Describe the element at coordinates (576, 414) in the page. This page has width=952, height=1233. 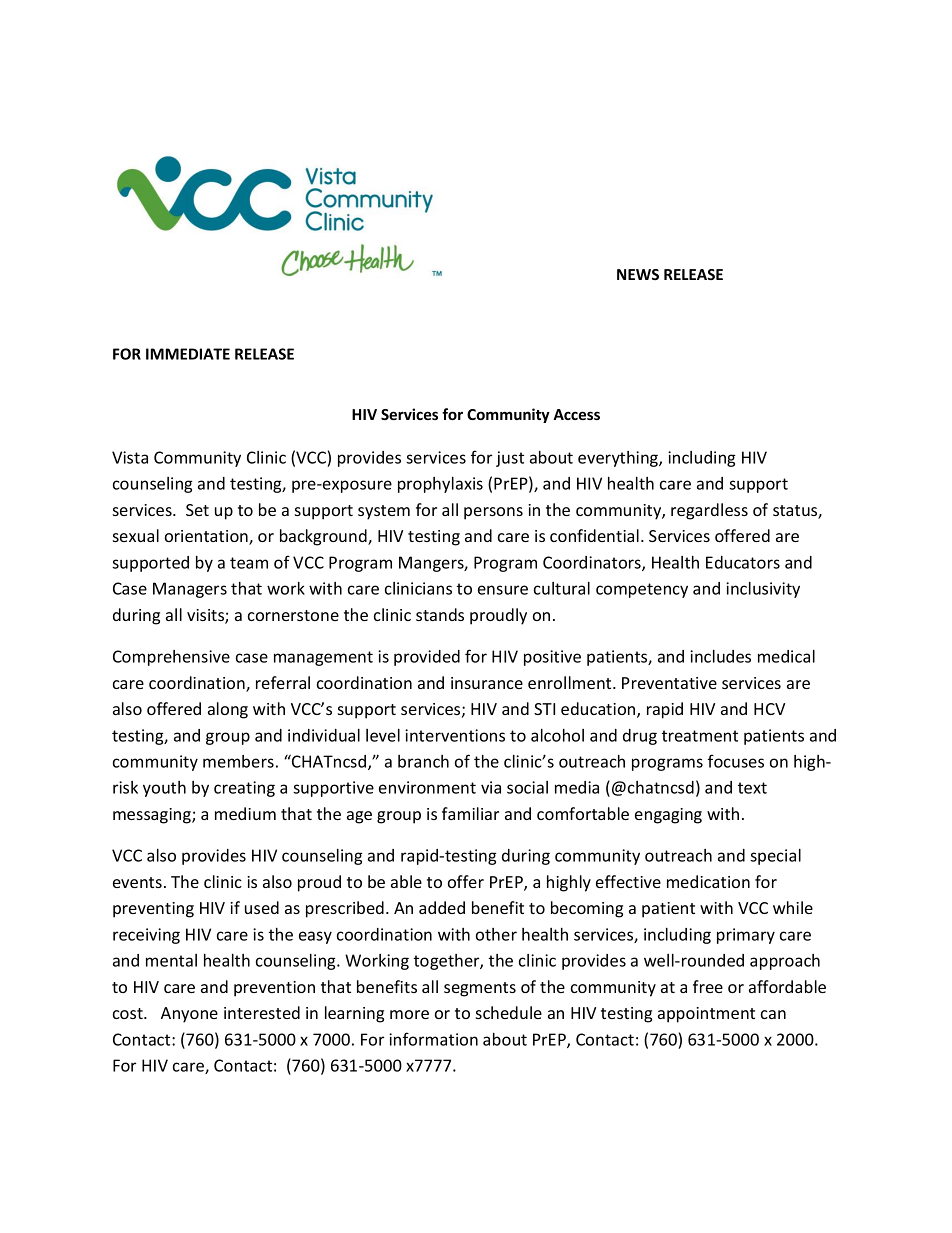
I see `Access` at that location.
